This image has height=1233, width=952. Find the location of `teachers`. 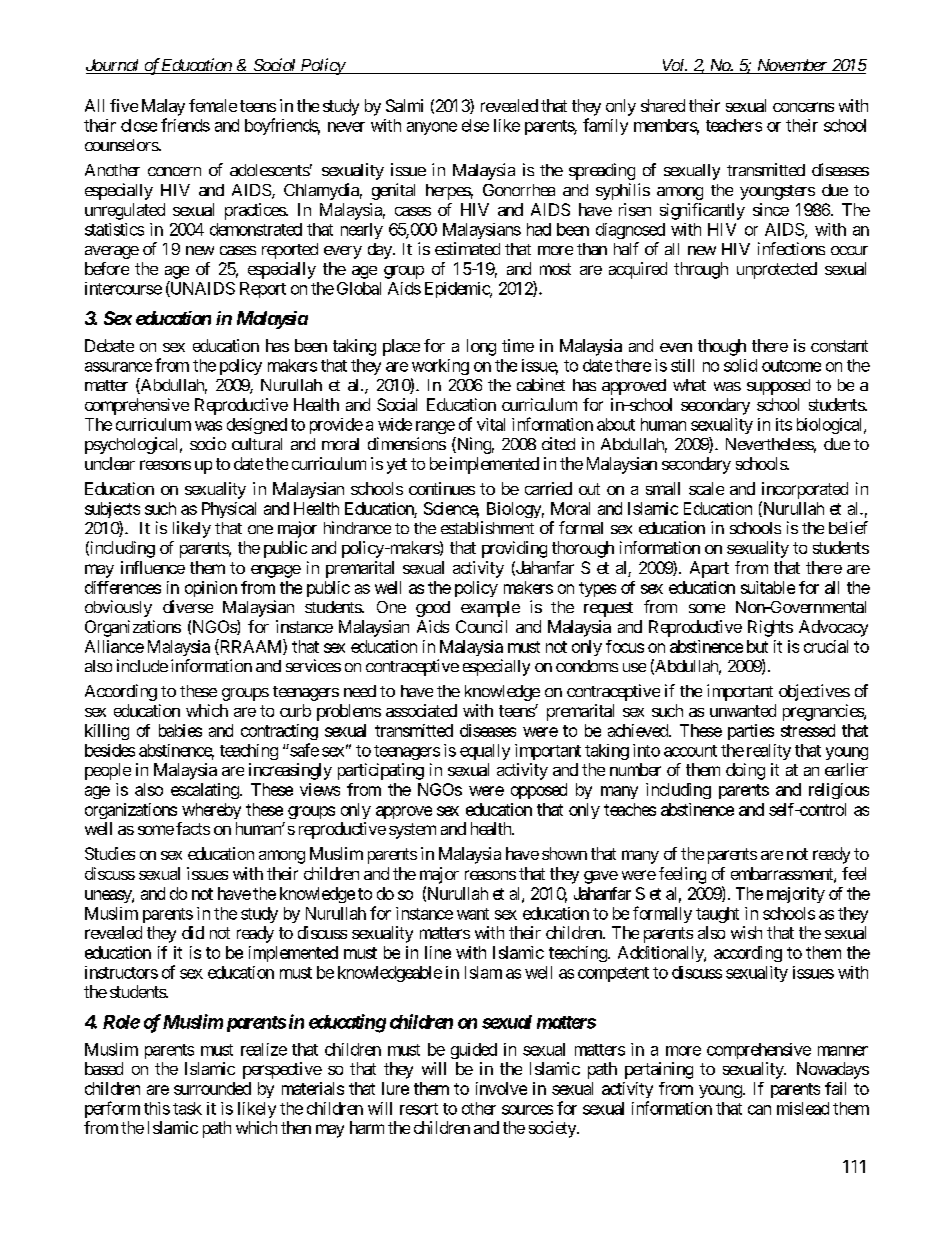

teachers is located at coordinates (734, 125).
